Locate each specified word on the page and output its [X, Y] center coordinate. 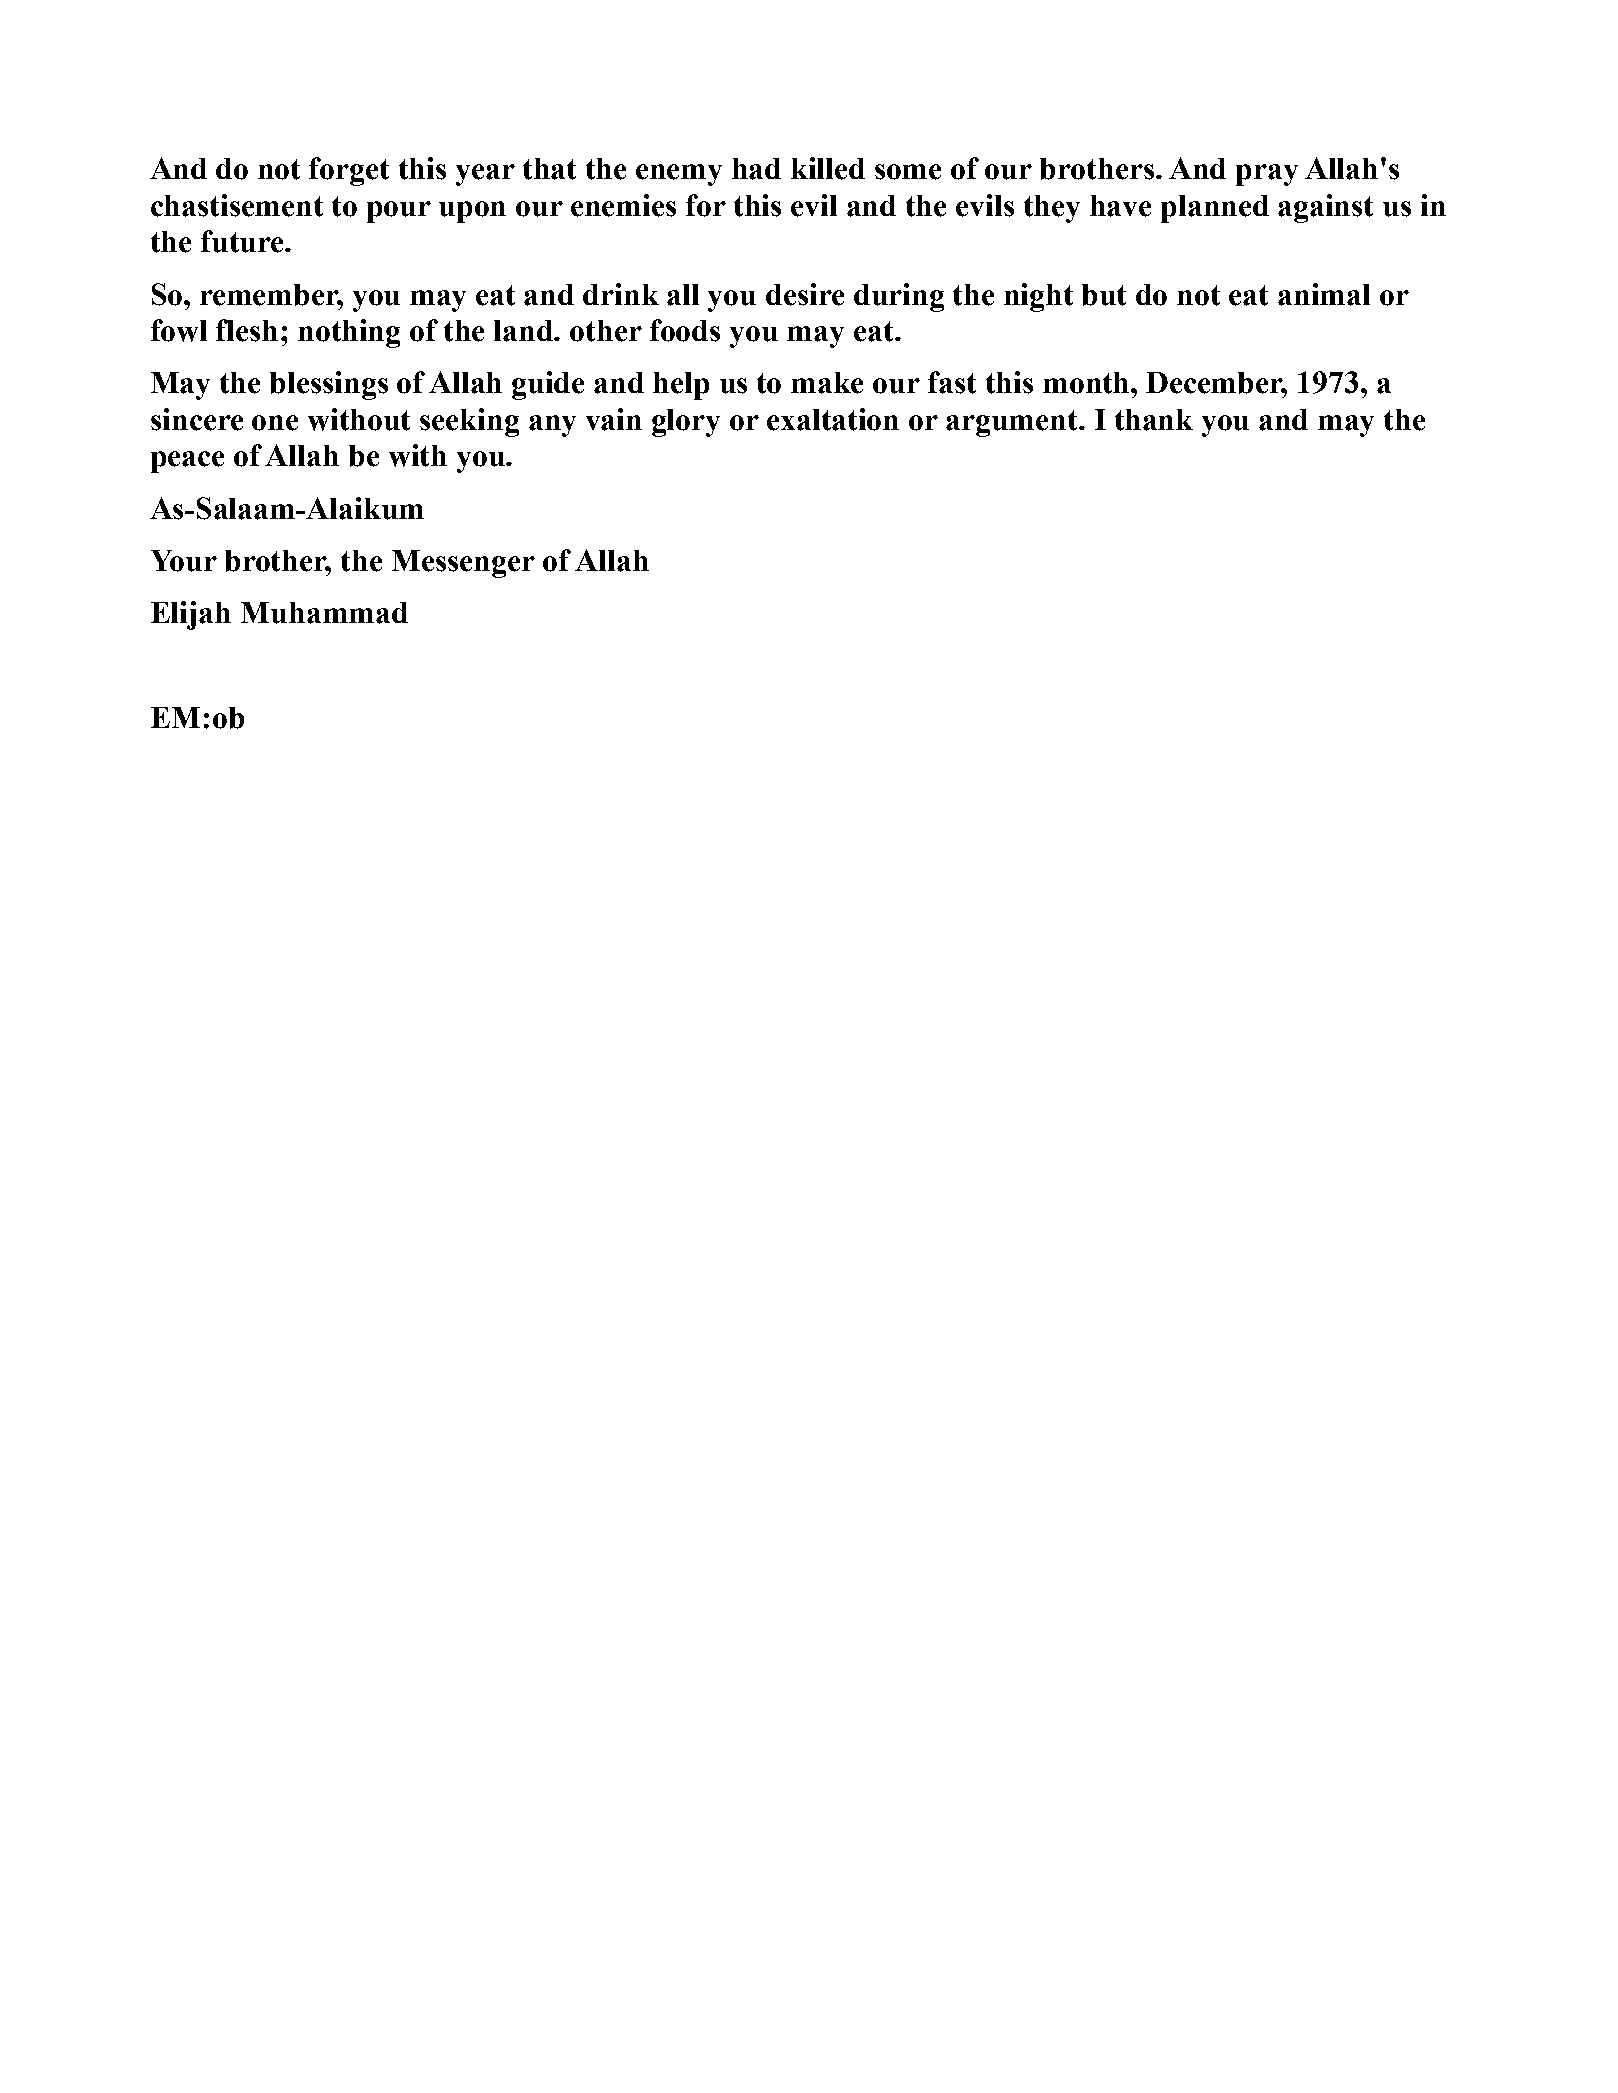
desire [805, 294]
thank [1154, 420]
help [681, 386]
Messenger [463, 564]
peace [187, 462]
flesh [247, 330]
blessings [329, 385]
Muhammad [324, 613]
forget [349, 171]
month [1087, 383]
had [756, 169]
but [1104, 295]
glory [686, 423]
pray [1267, 175]
